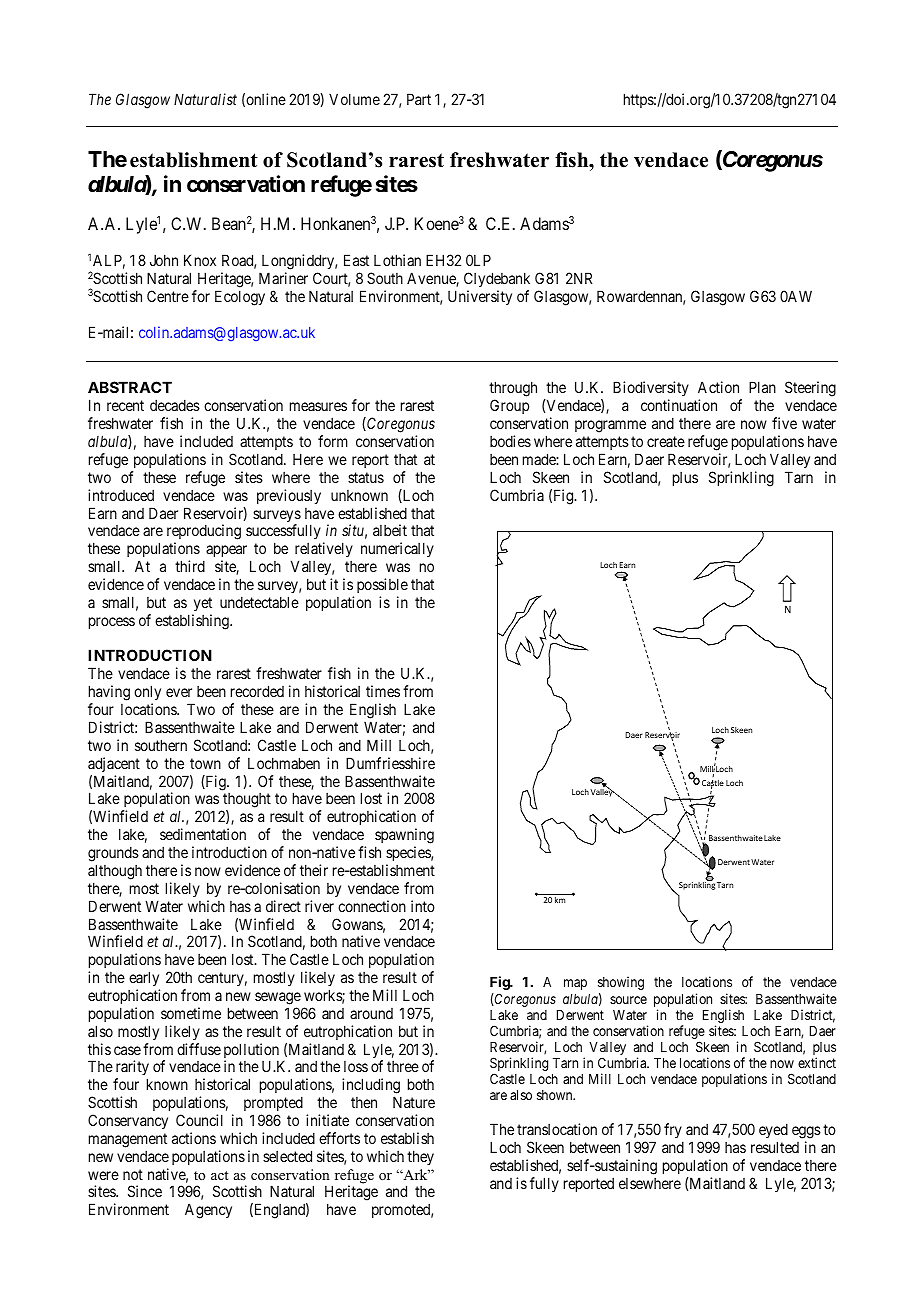  What do you see at coordinates (480, 297) in the screenshot?
I see `University` at bounding box center [480, 297].
